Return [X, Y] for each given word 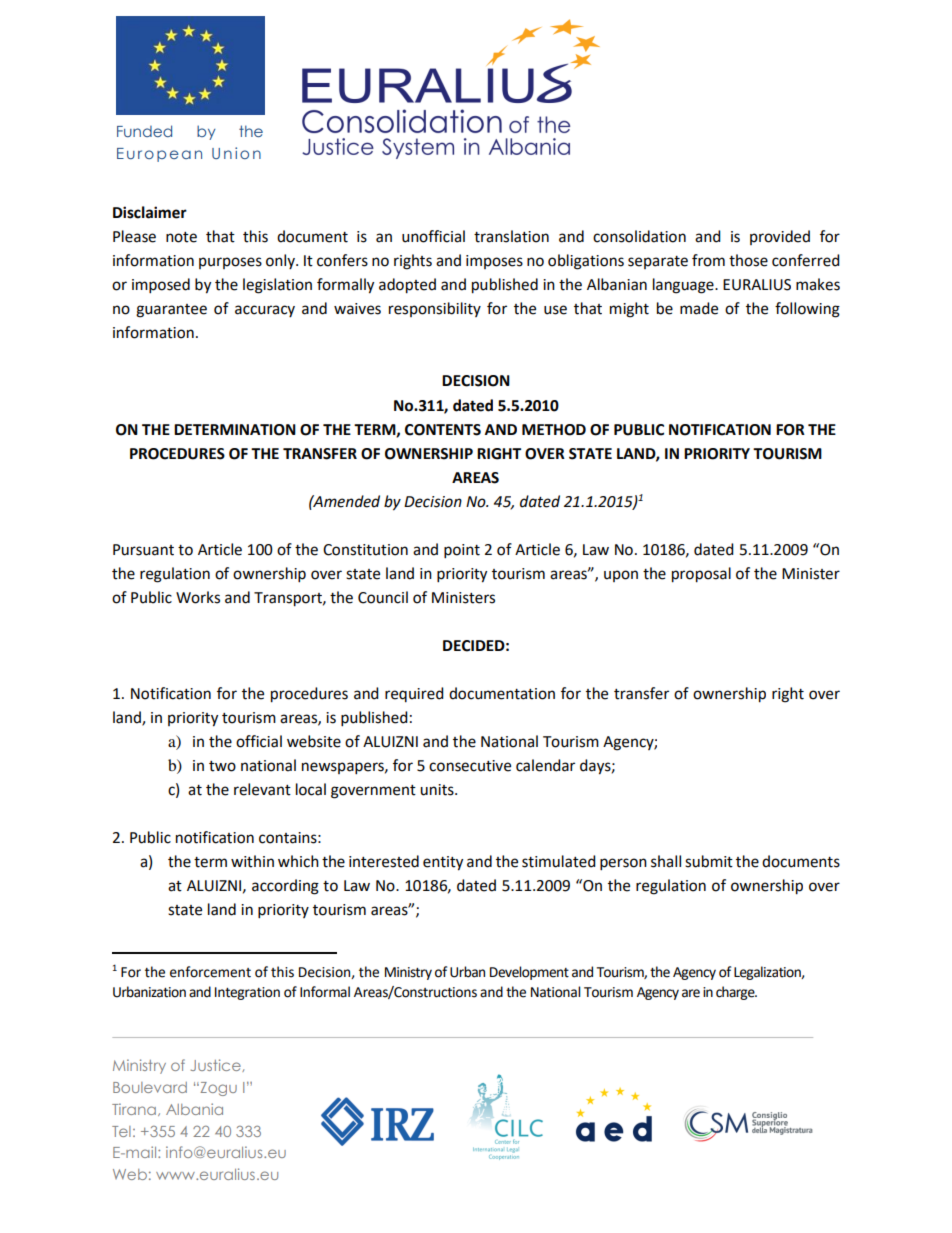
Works [198, 597]
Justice [217, 1065]
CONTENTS [443, 430]
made [699, 308]
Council [383, 597]
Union [236, 153]
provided [780, 237]
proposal [701, 575]
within [252, 861]
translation [511, 236]
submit [709, 861]
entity [443, 863]
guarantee [171, 311]
